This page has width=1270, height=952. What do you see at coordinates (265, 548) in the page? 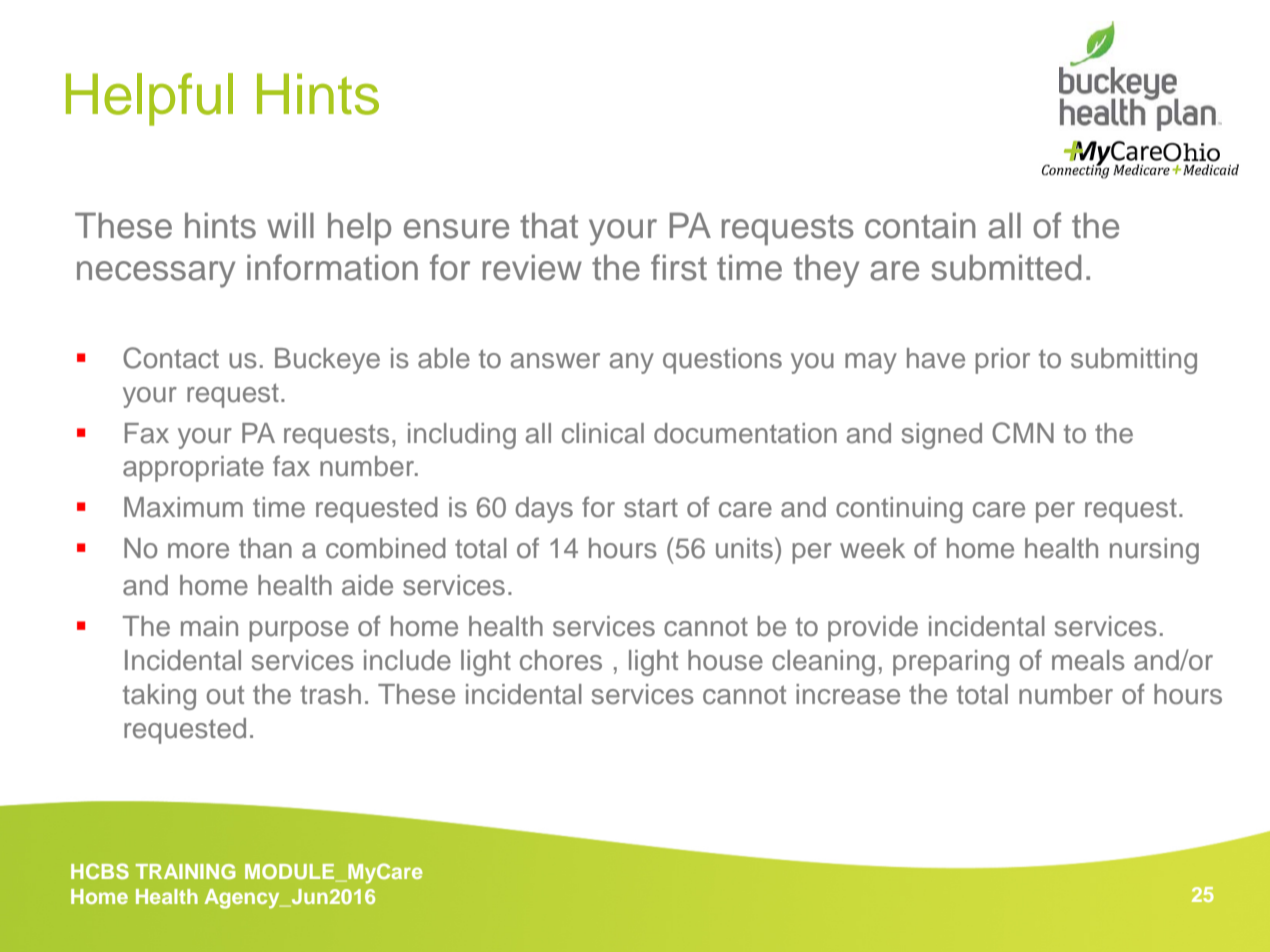
I see `than` at bounding box center [265, 548].
